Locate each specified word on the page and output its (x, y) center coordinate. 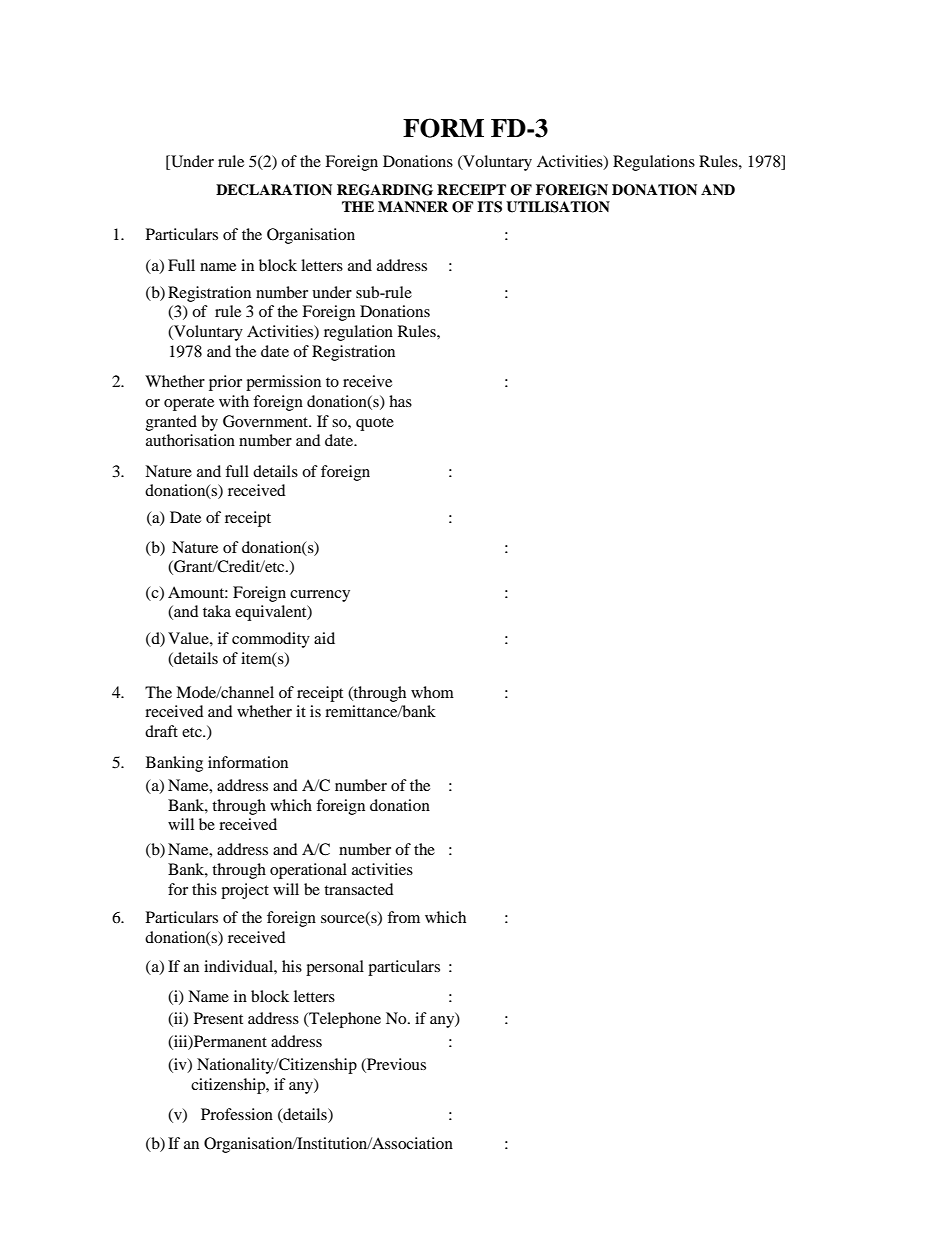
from (403, 917)
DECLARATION (274, 190)
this (204, 889)
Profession (237, 1114)
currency (320, 596)
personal (335, 968)
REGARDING (385, 190)
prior (225, 383)
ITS (489, 207)
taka (217, 611)
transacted (359, 889)
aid (324, 638)
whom (432, 692)
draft (161, 731)
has (400, 401)
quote (375, 424)
